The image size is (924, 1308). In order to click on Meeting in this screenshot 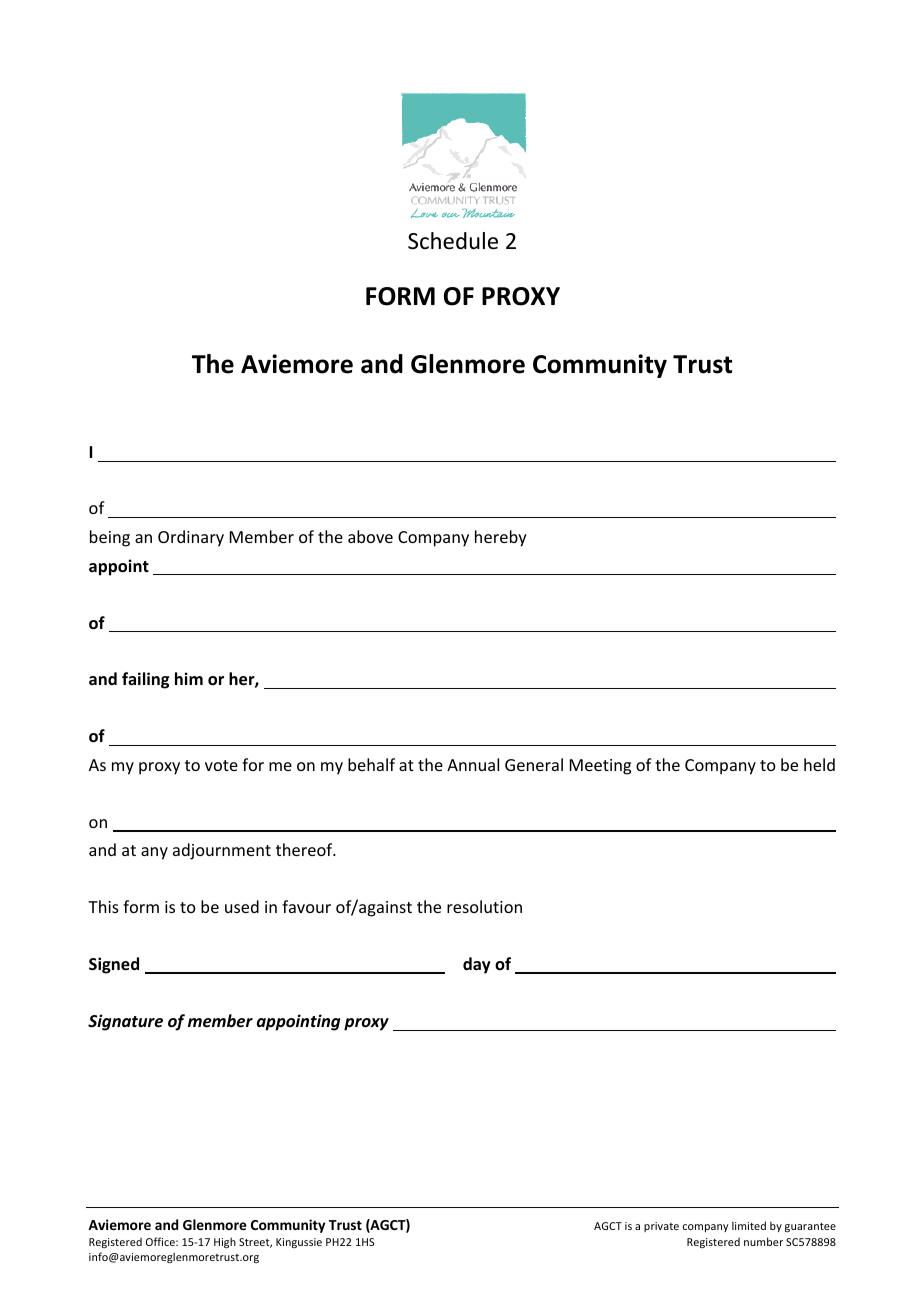, I will do `click(600, 767)`.
